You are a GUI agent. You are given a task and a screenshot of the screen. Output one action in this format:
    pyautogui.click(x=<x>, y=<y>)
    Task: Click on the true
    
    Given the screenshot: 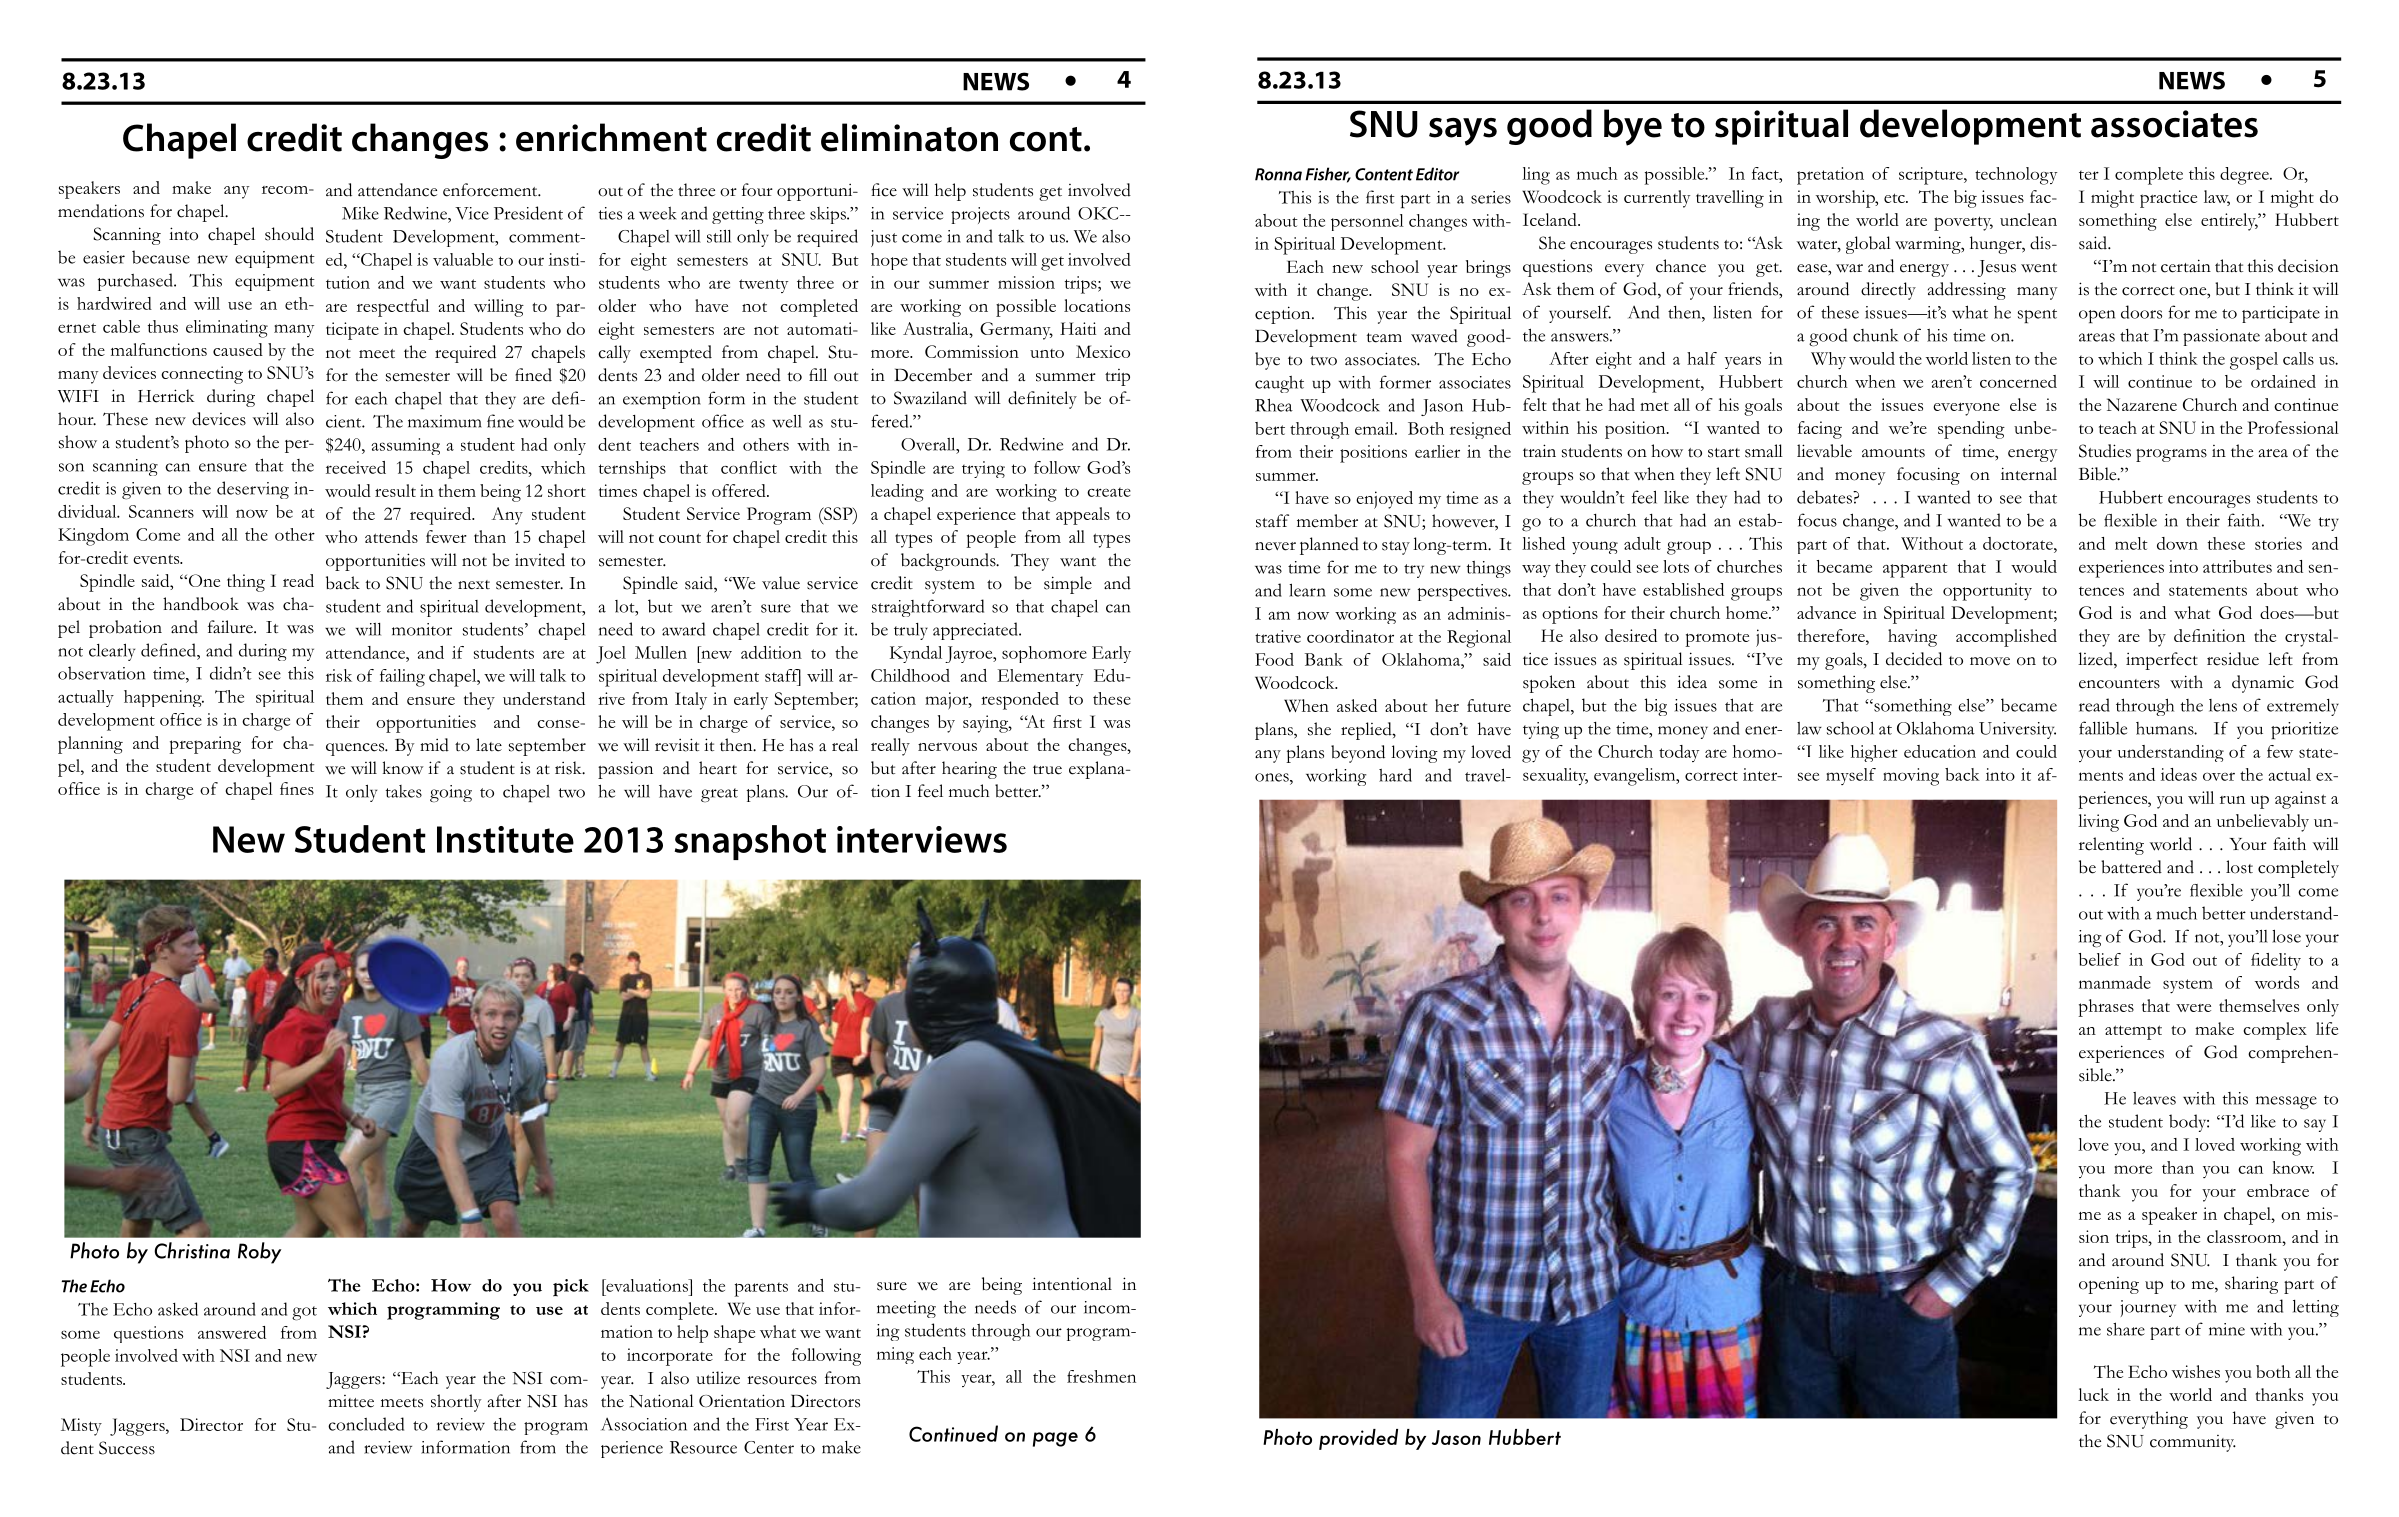 What is the action you would take?
    pyautogui.click(x=1047, y=770)
